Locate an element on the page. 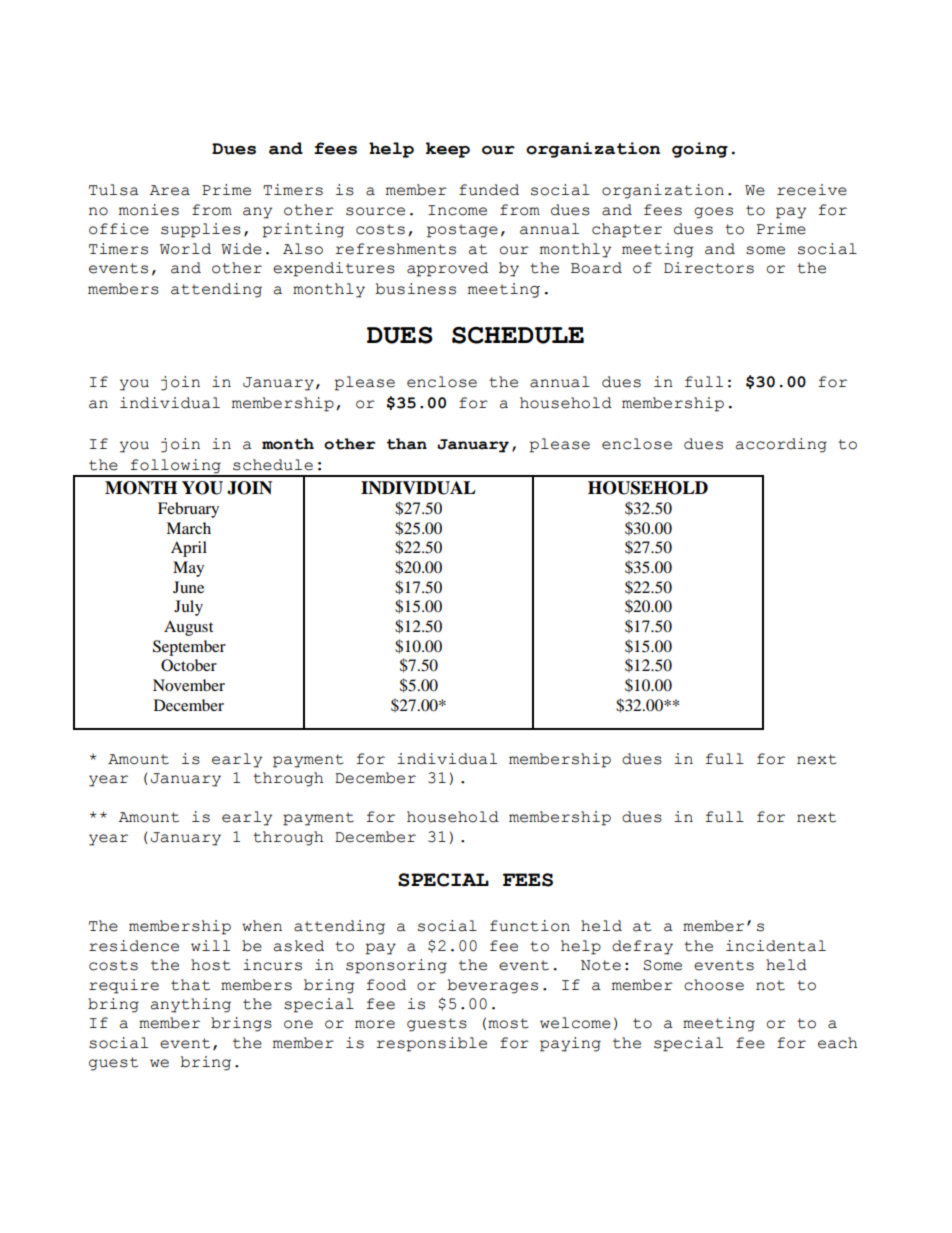 The width and height of the page is (952, 1233). receive is located at coordinates (812, 190).
